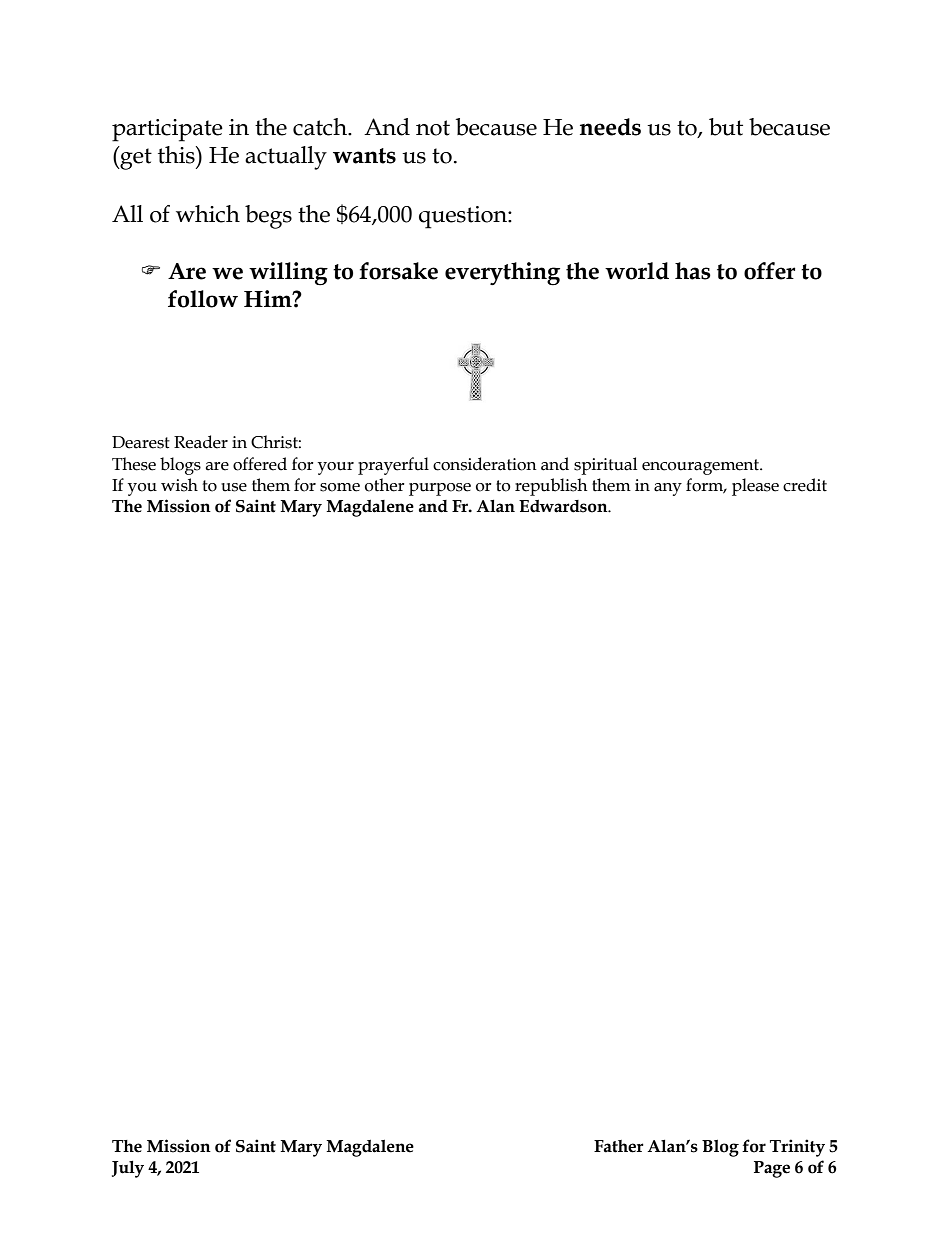 The image size is (952, 1233). Describe the element at coordinates (433, 128) in the screenshot. I see `not` at that location.
